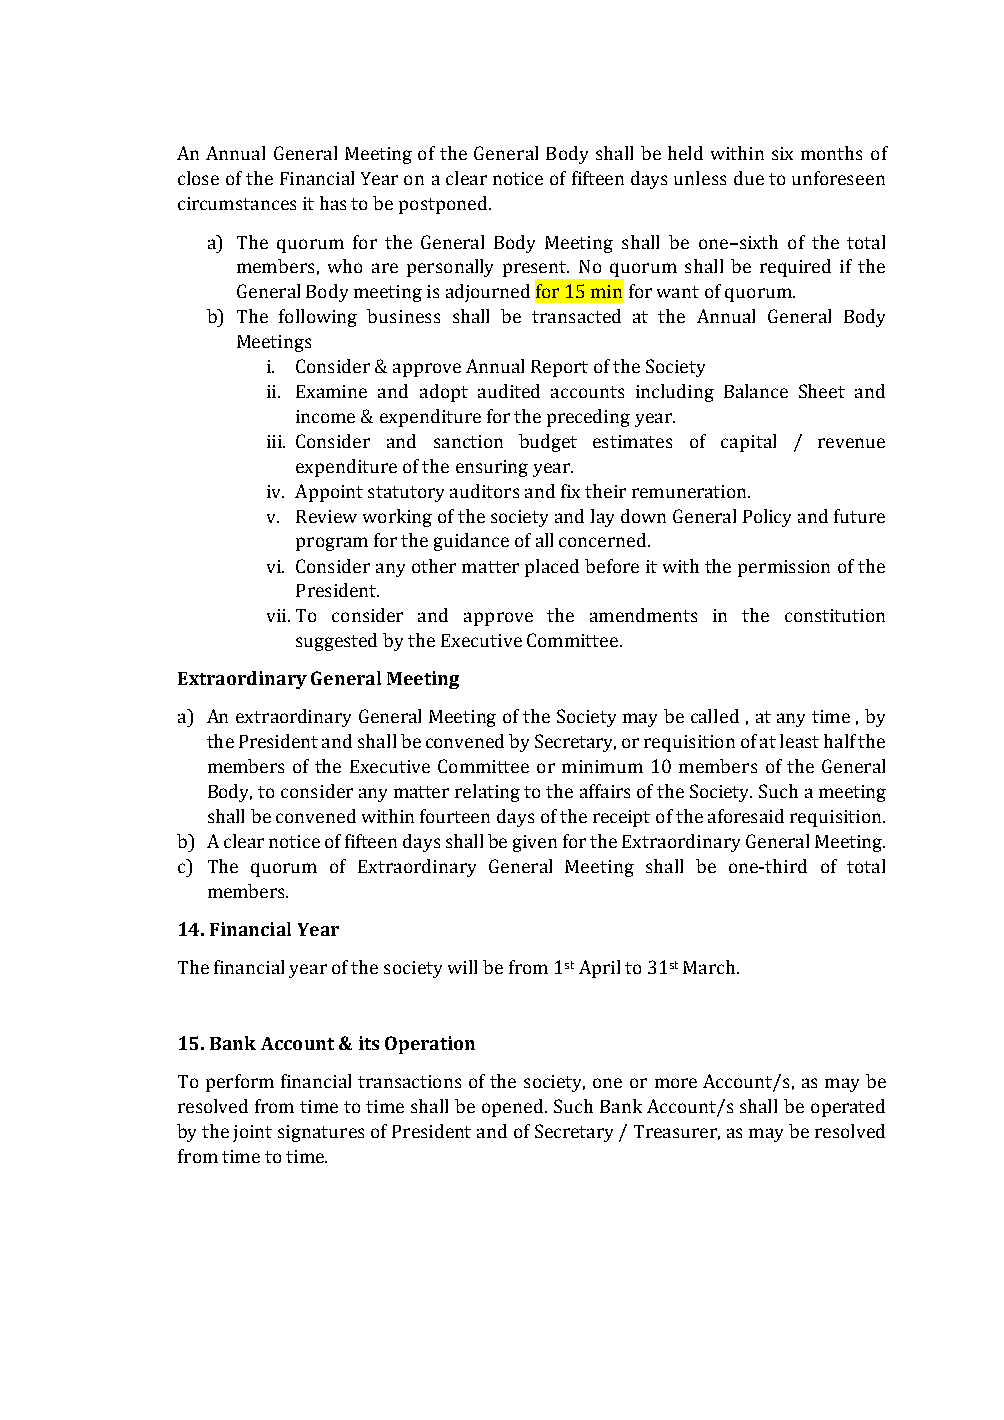 The width and height of the page is (1004, 1420). What do you see at coordinates (848, 1108) in the page?
I see `operated` at bounding box center [848, 1108].
